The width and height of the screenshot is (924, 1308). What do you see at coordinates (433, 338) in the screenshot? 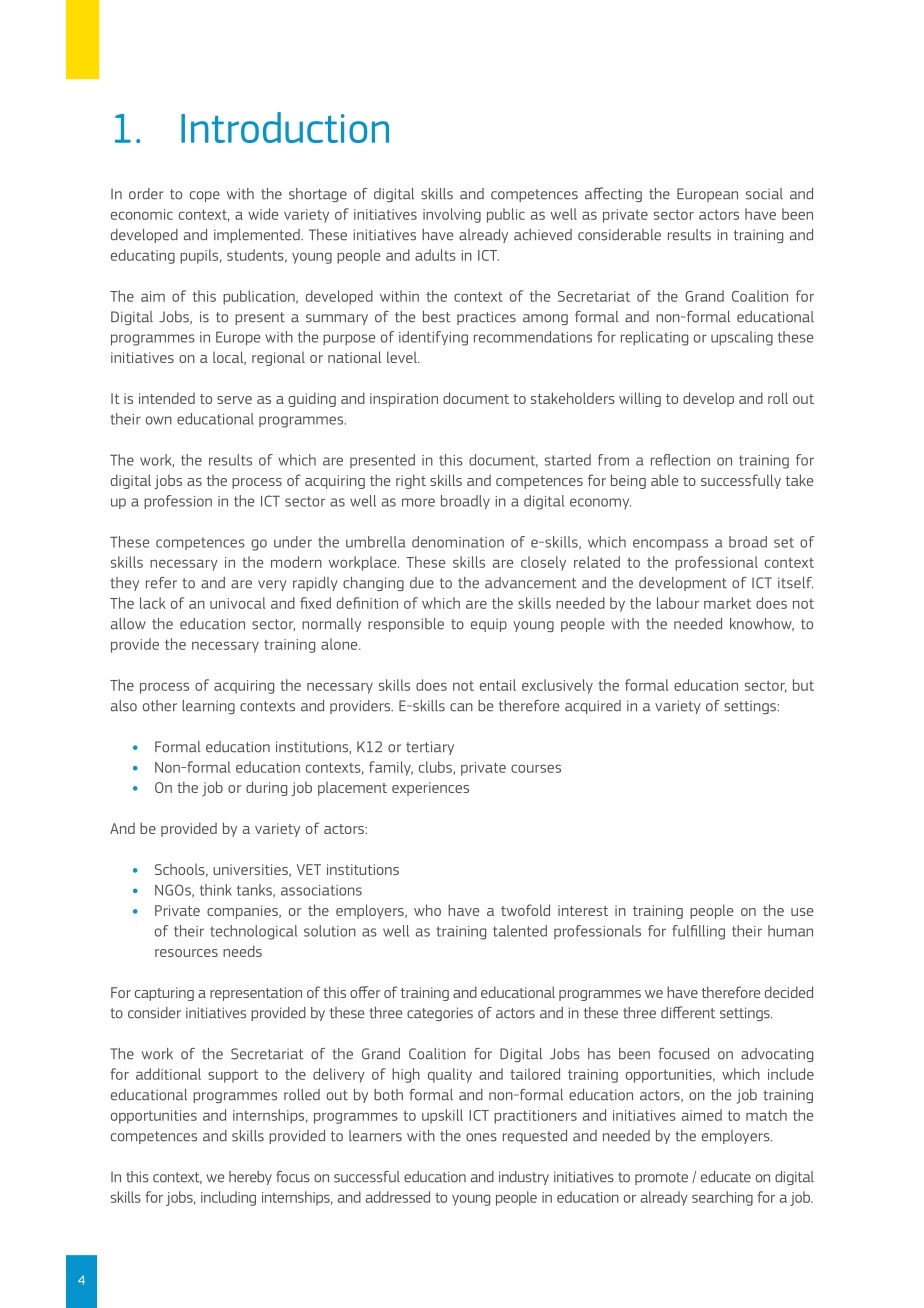
I see `identifying` at bounding box center [433, 338].
